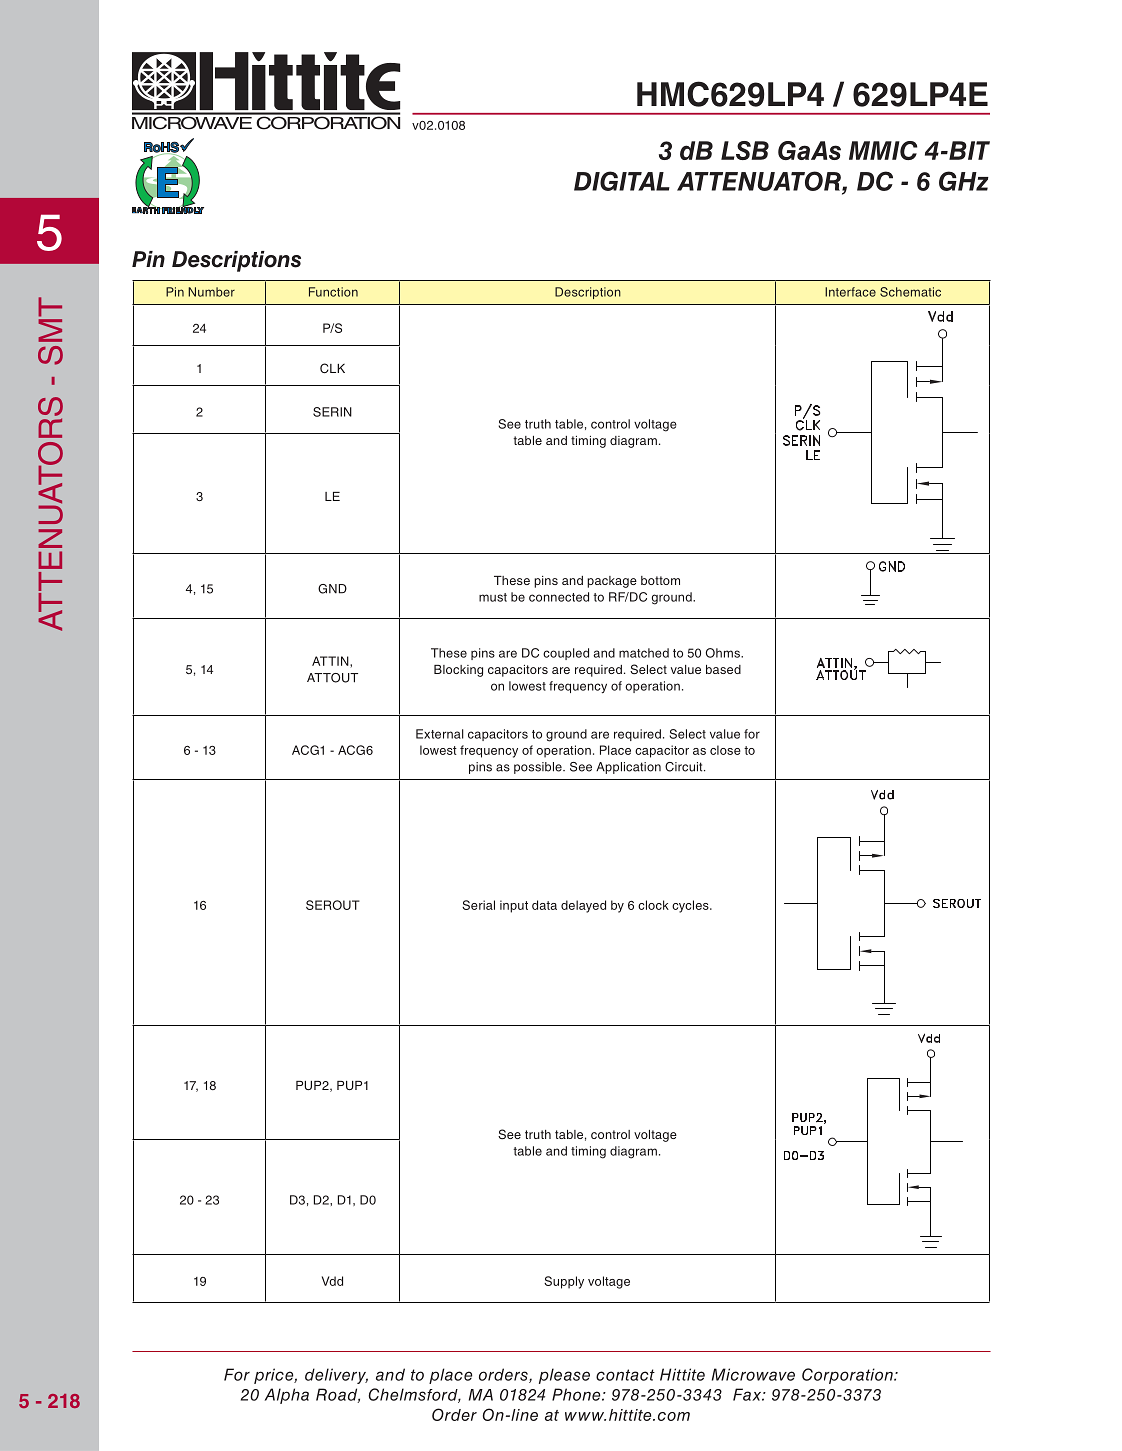 The height and width of the screenshot is (1451, 1122). Describe the element at coordinates (333, 292) in the screenshot. I see `Function` at that location.
